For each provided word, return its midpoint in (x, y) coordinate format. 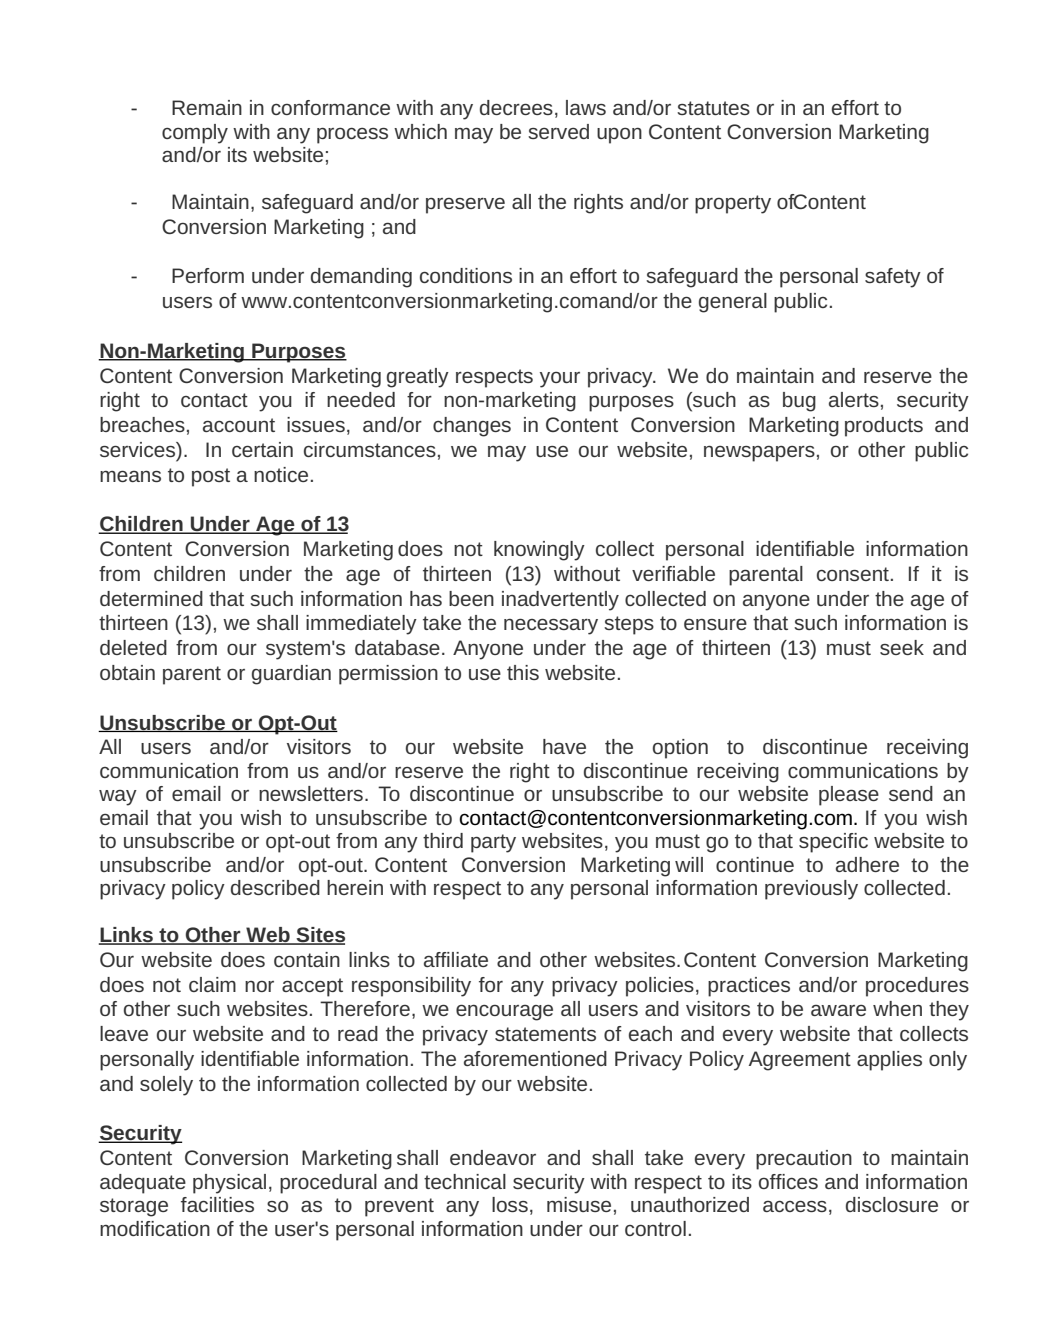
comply (195, 134)
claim (212, 984)
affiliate (456, 959)
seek (902, 647)
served (558, 131)
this (523, 672)
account (239, 425)
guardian (291, 675)
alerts (854, 399)
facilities (217, 1204)
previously (811, 890)
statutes (713, 108)
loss (510, 1204)
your (560, 380)
